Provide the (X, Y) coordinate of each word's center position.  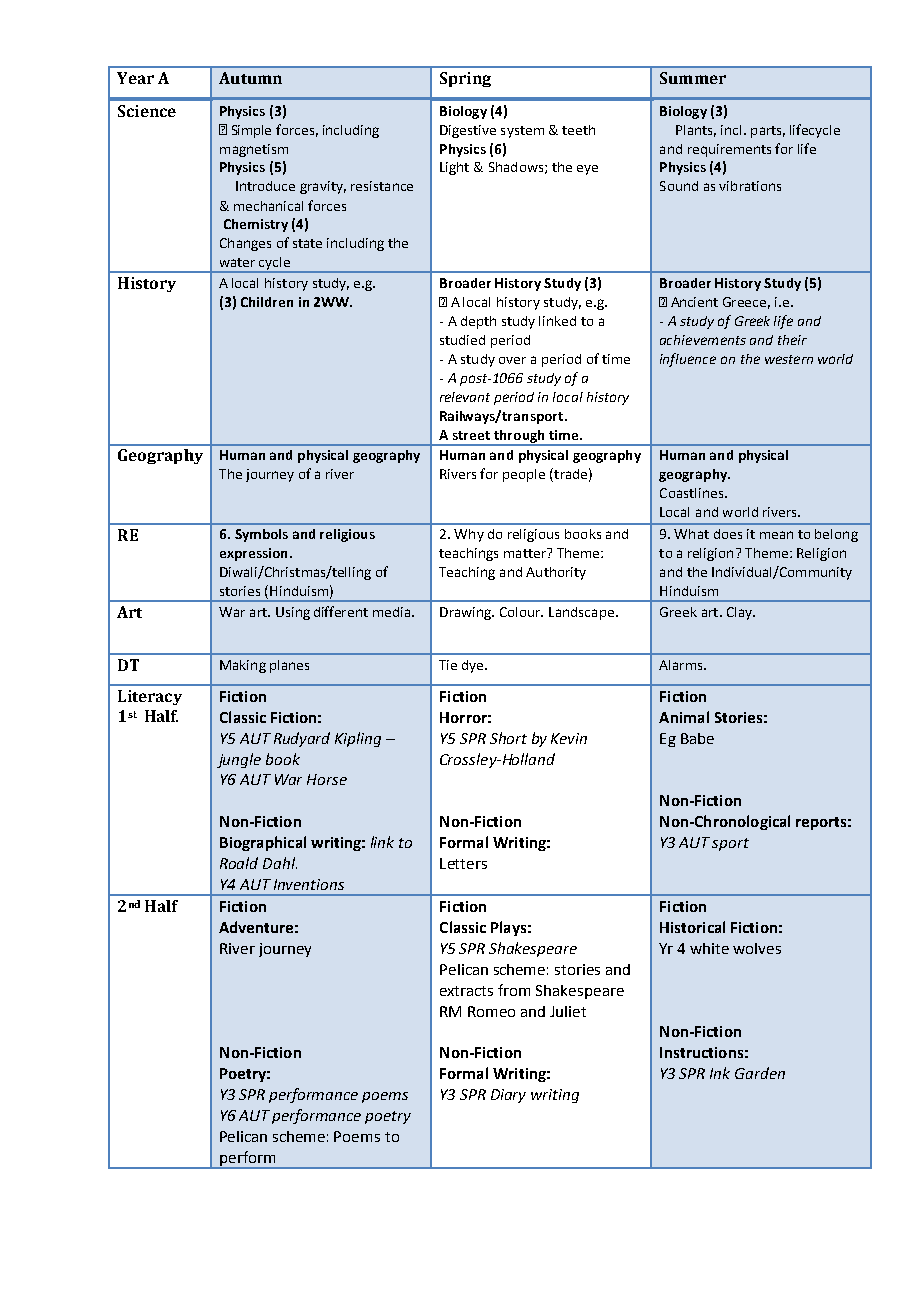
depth (478, 322)
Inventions (309, 884)
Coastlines (691, 493)
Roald (239, 863)
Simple (251, 131)
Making (243, 666)
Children (267, 302)
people (524, 475)
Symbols (261, 535)
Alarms (682, 665)
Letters (463, 863)
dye (474, 666)
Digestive (468, 131)
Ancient (694, 302)
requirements (729, 150)
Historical (692, 927)
